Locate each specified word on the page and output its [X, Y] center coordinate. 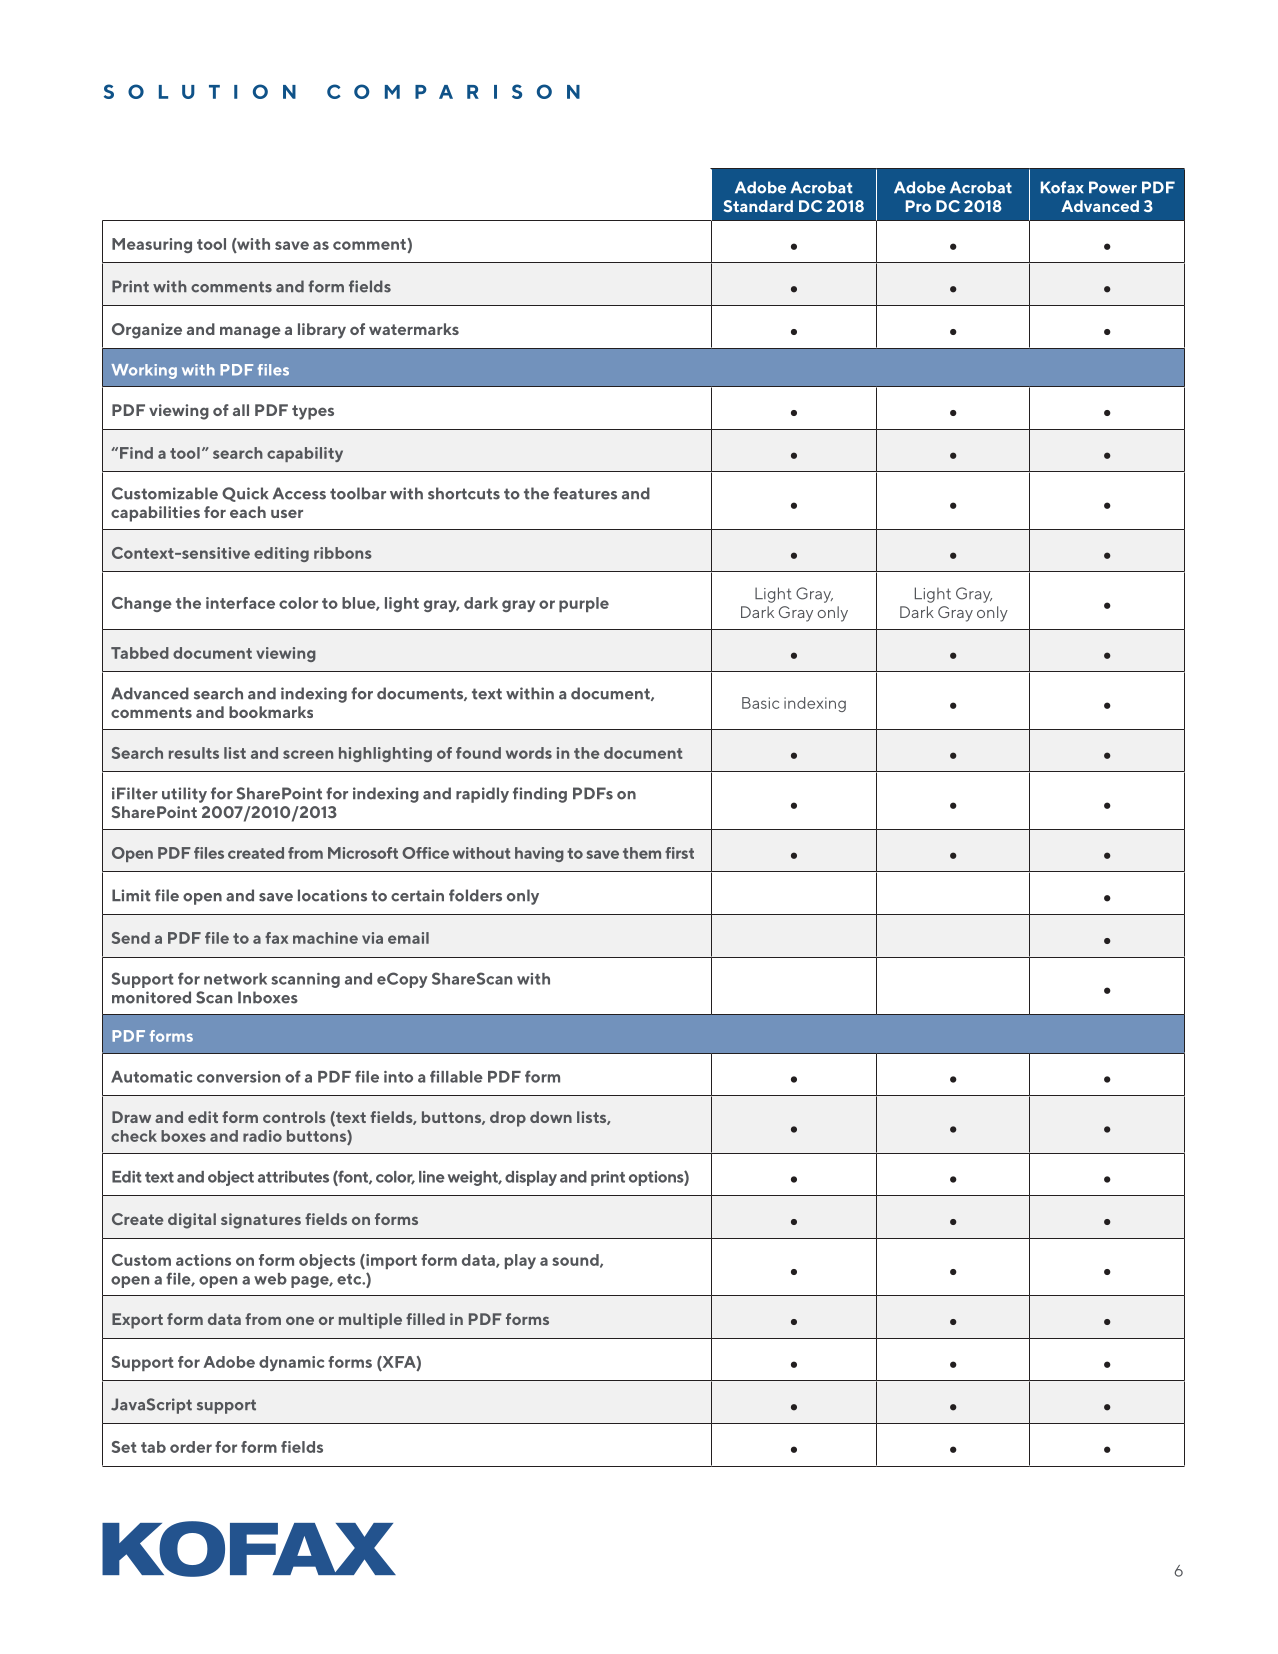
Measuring [152, 245]
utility [184, 795]
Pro [918, 206]
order [191, 1447]
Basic [760, 703]
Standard [758, 206]
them [642, 853]
